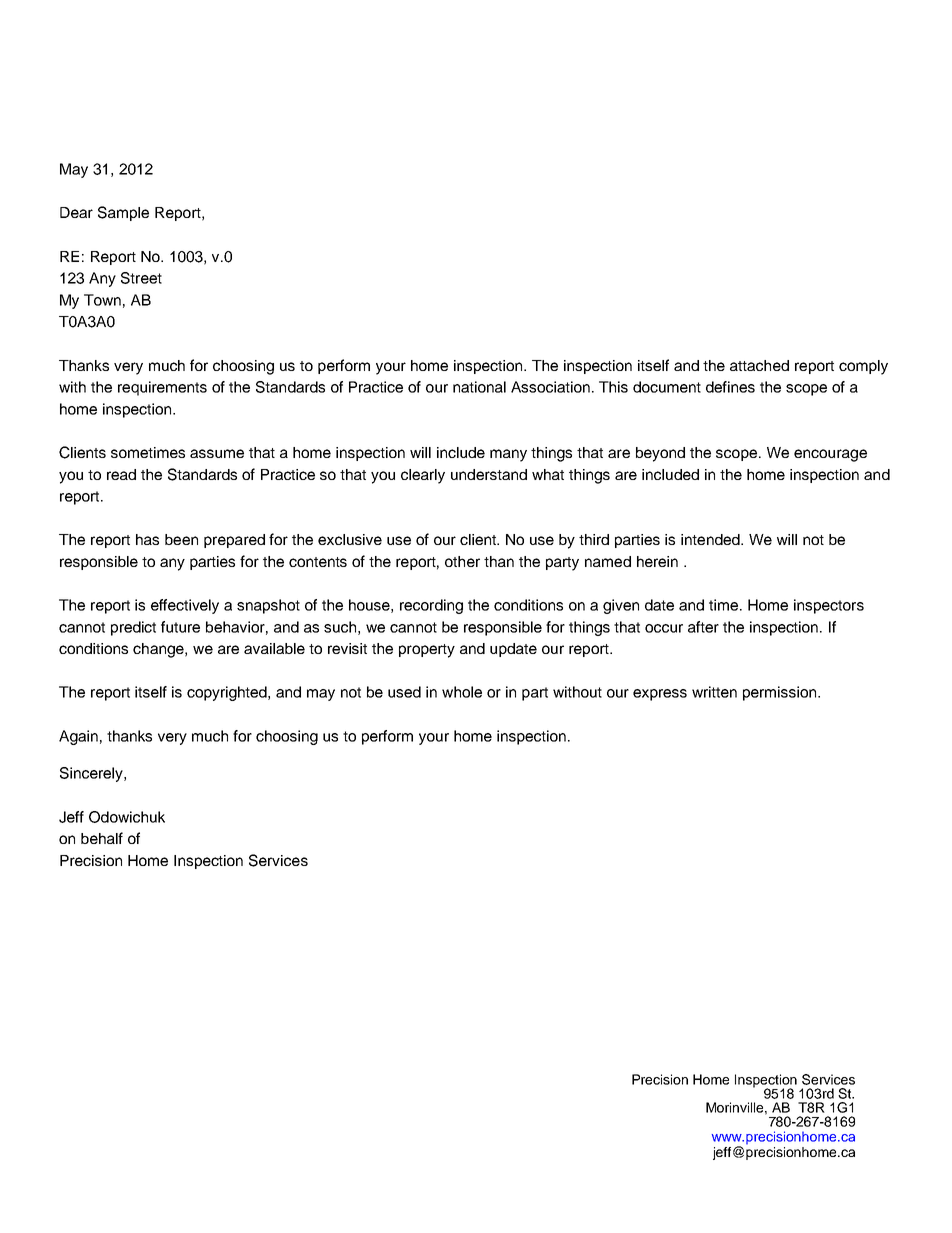 The image size is (952, 1233). What do you see at coordinates (181, 539) in the screenshot?
I see `been` at bounding box center [181, 539].
